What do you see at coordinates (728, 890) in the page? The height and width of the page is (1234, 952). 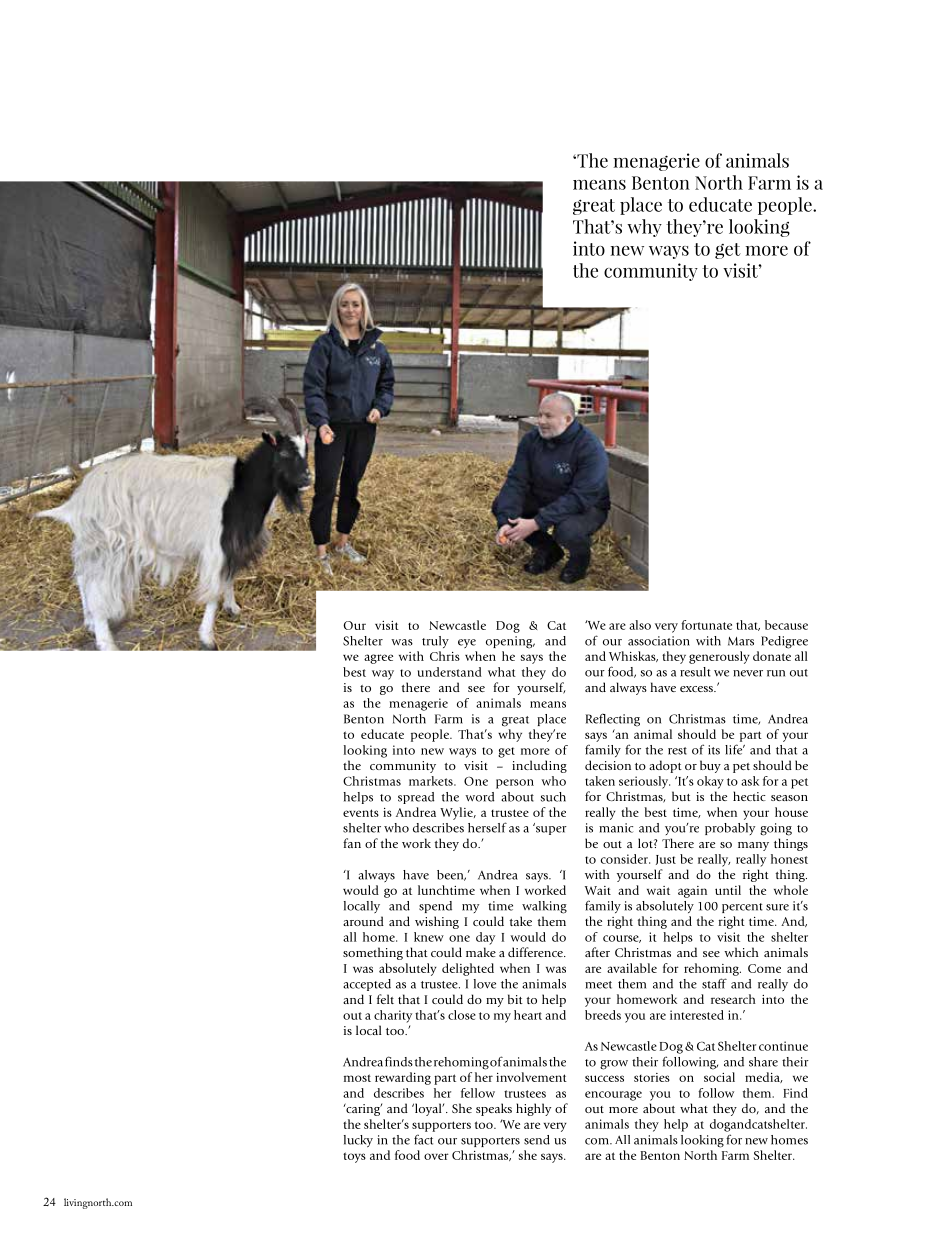 I see `until` at bounding box center [728, 890].
